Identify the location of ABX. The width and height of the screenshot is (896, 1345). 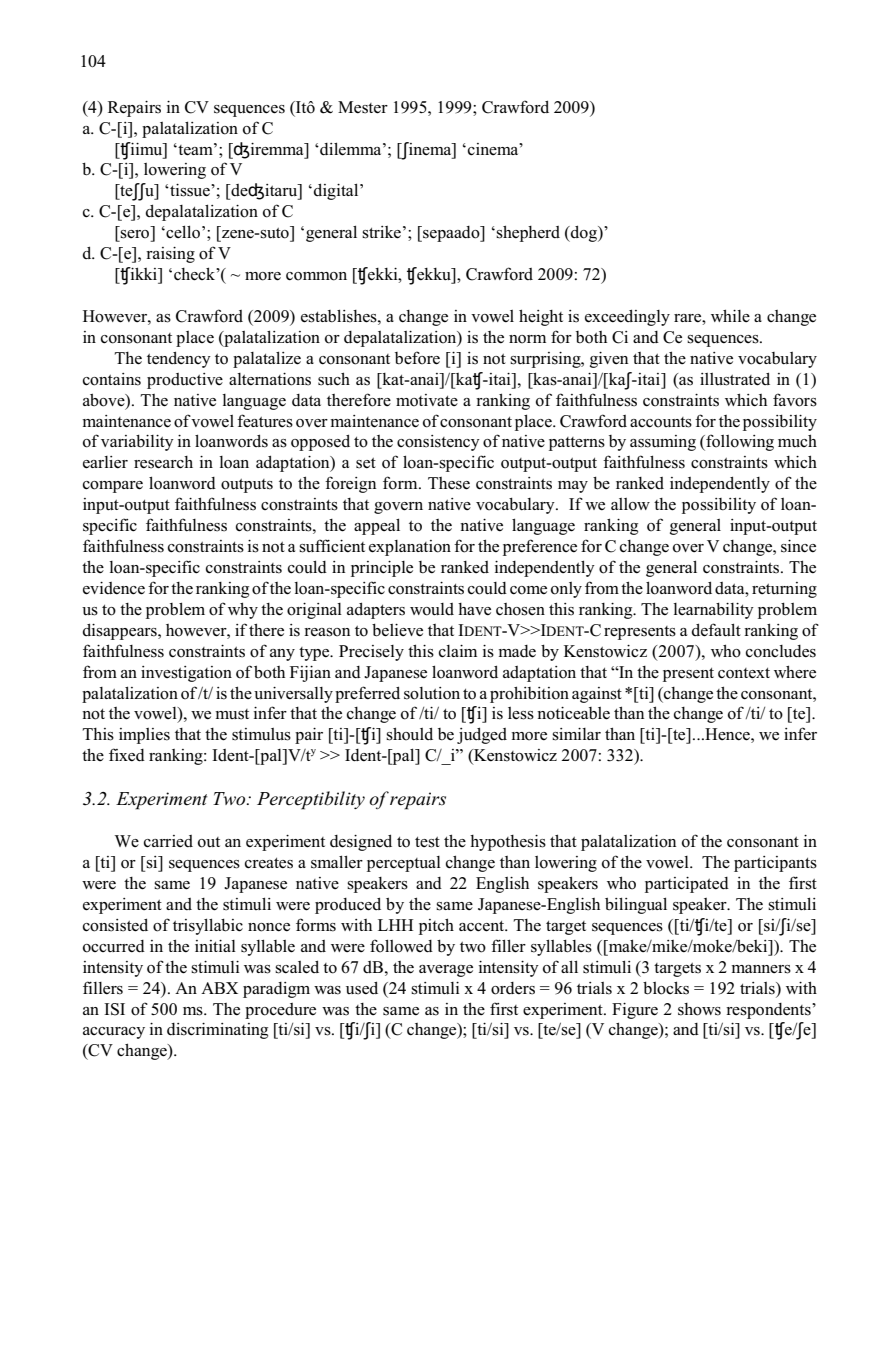
(219, 988).
